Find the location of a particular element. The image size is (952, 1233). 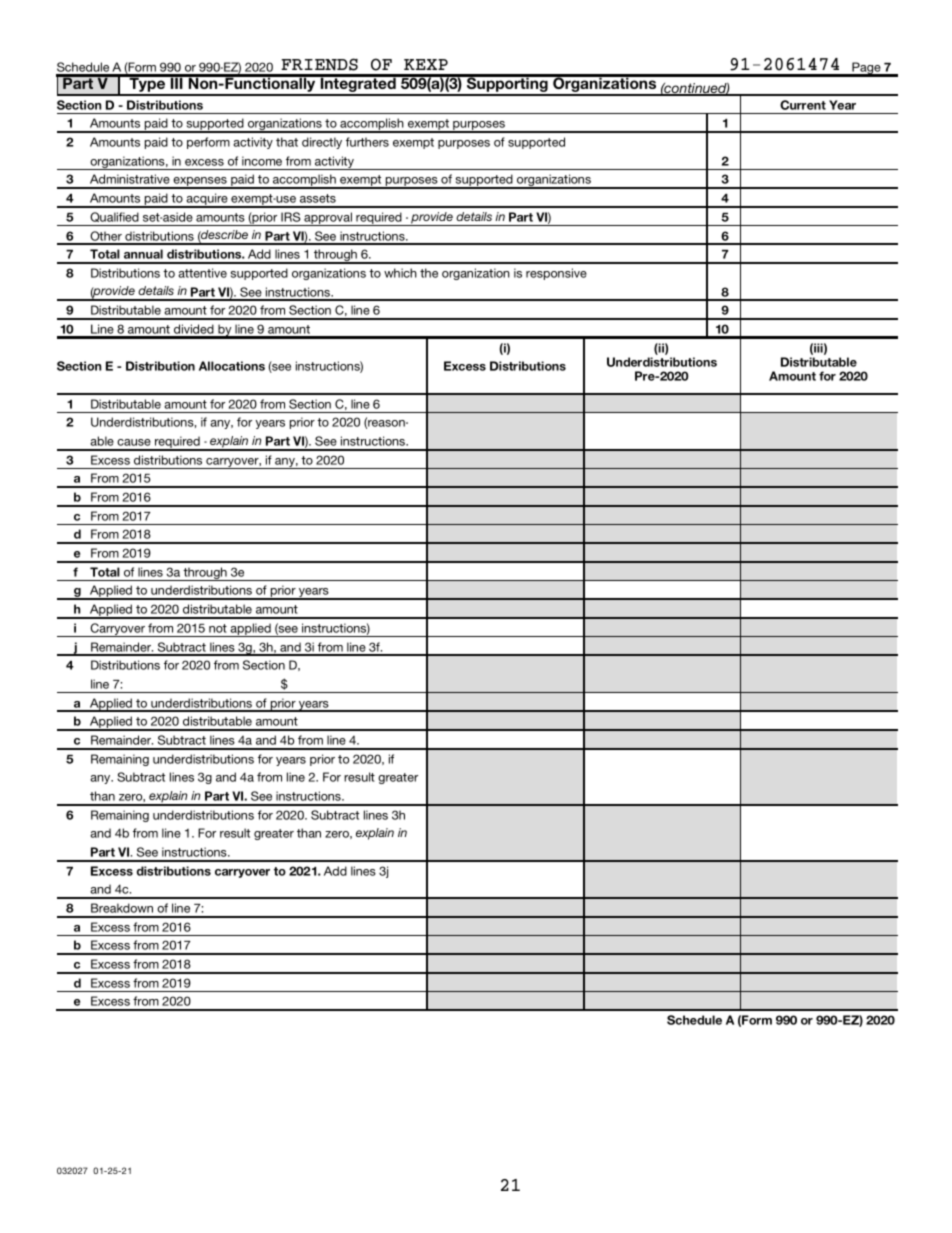

which is located at coordinates (400, 273).
